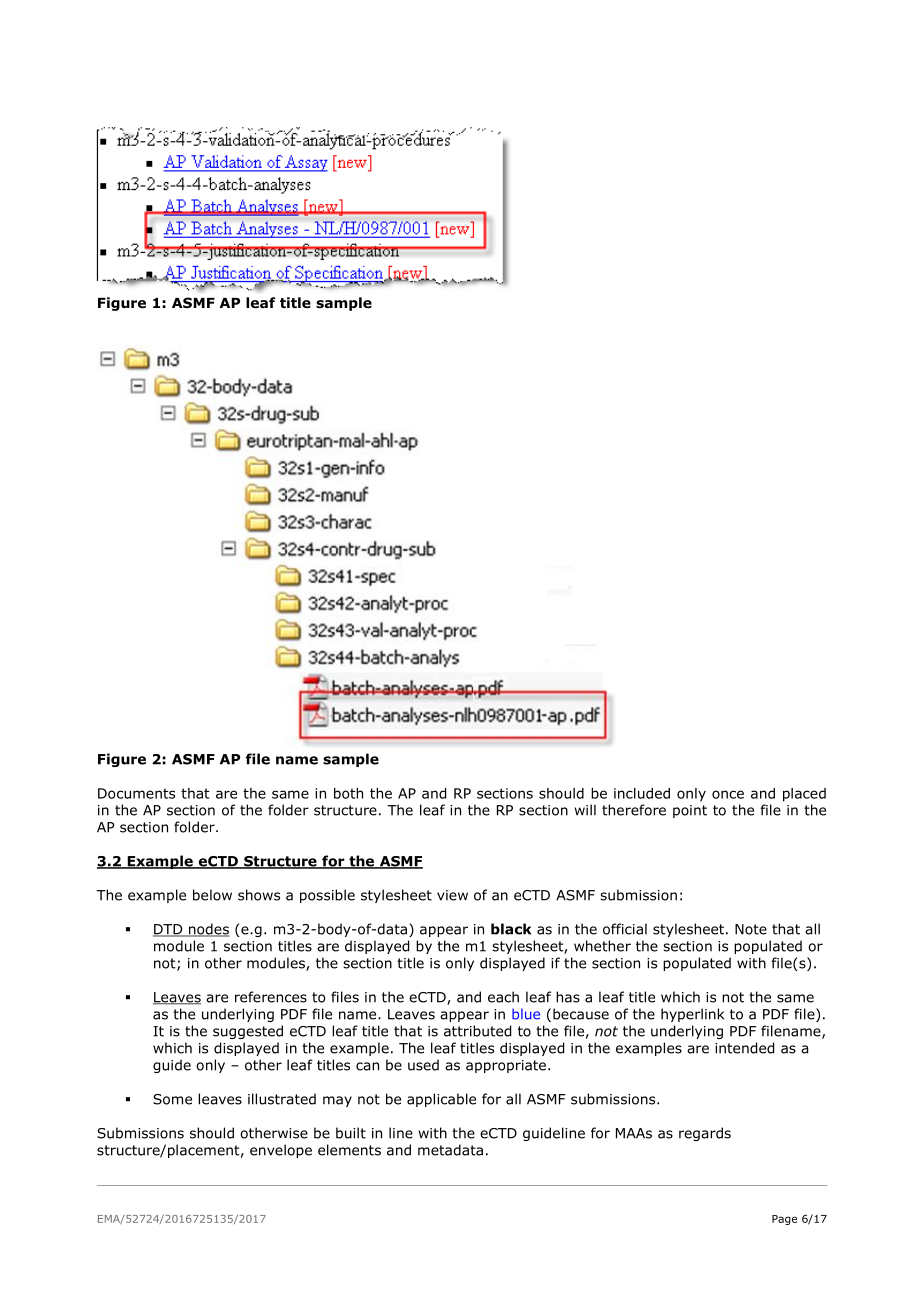  I want to click on elements, so click(349, 1150).
